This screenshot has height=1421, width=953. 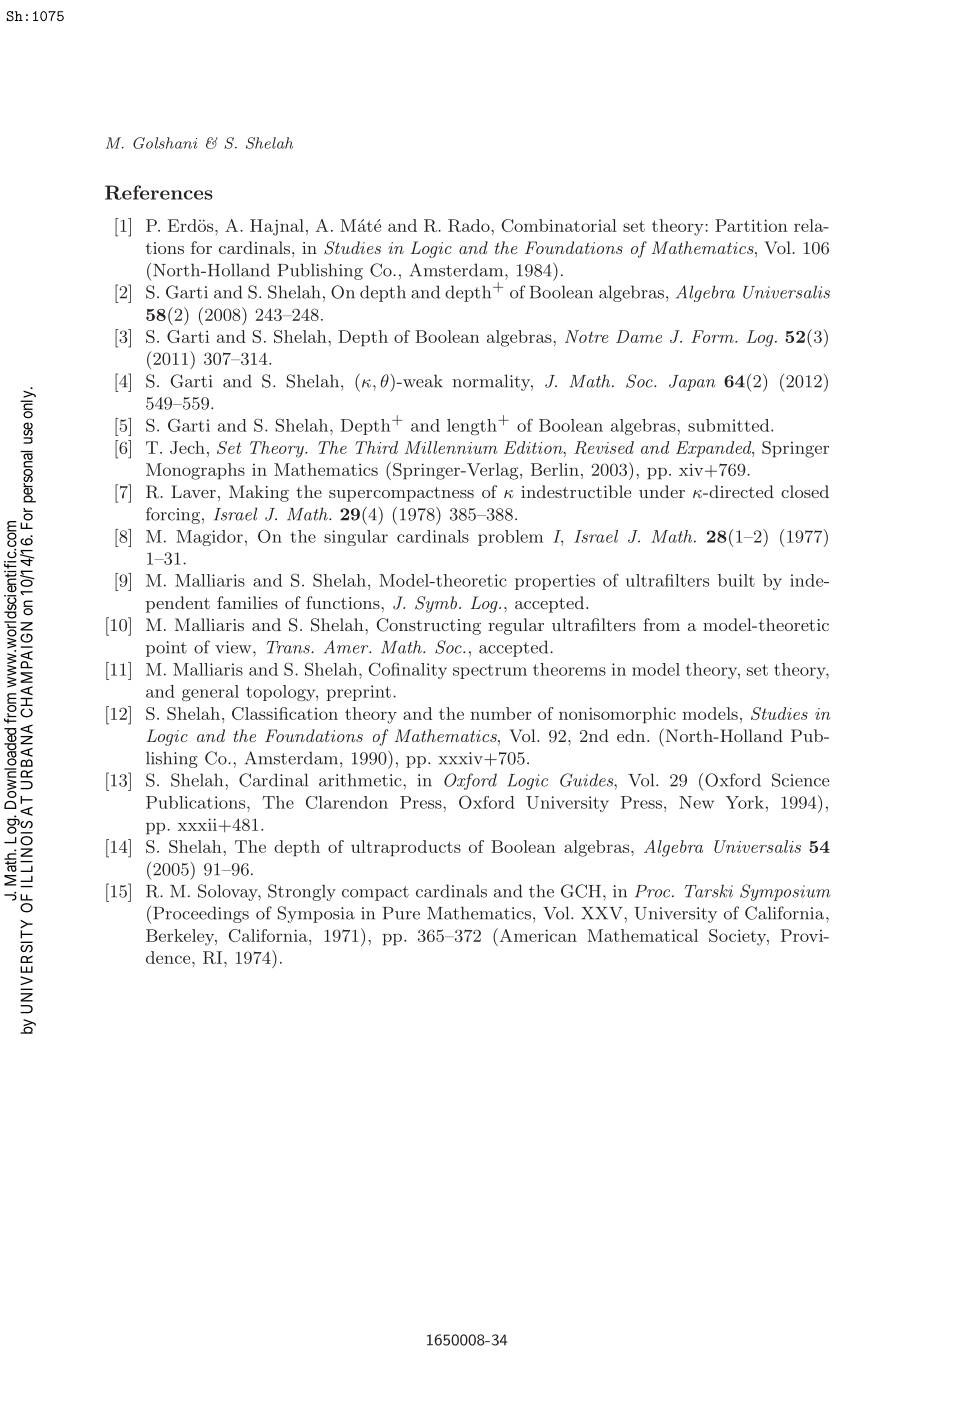 What do you see at coordinates (559, 225) in the screenshot?
I see `Combinatorial` at bounding box center [559, 225].
